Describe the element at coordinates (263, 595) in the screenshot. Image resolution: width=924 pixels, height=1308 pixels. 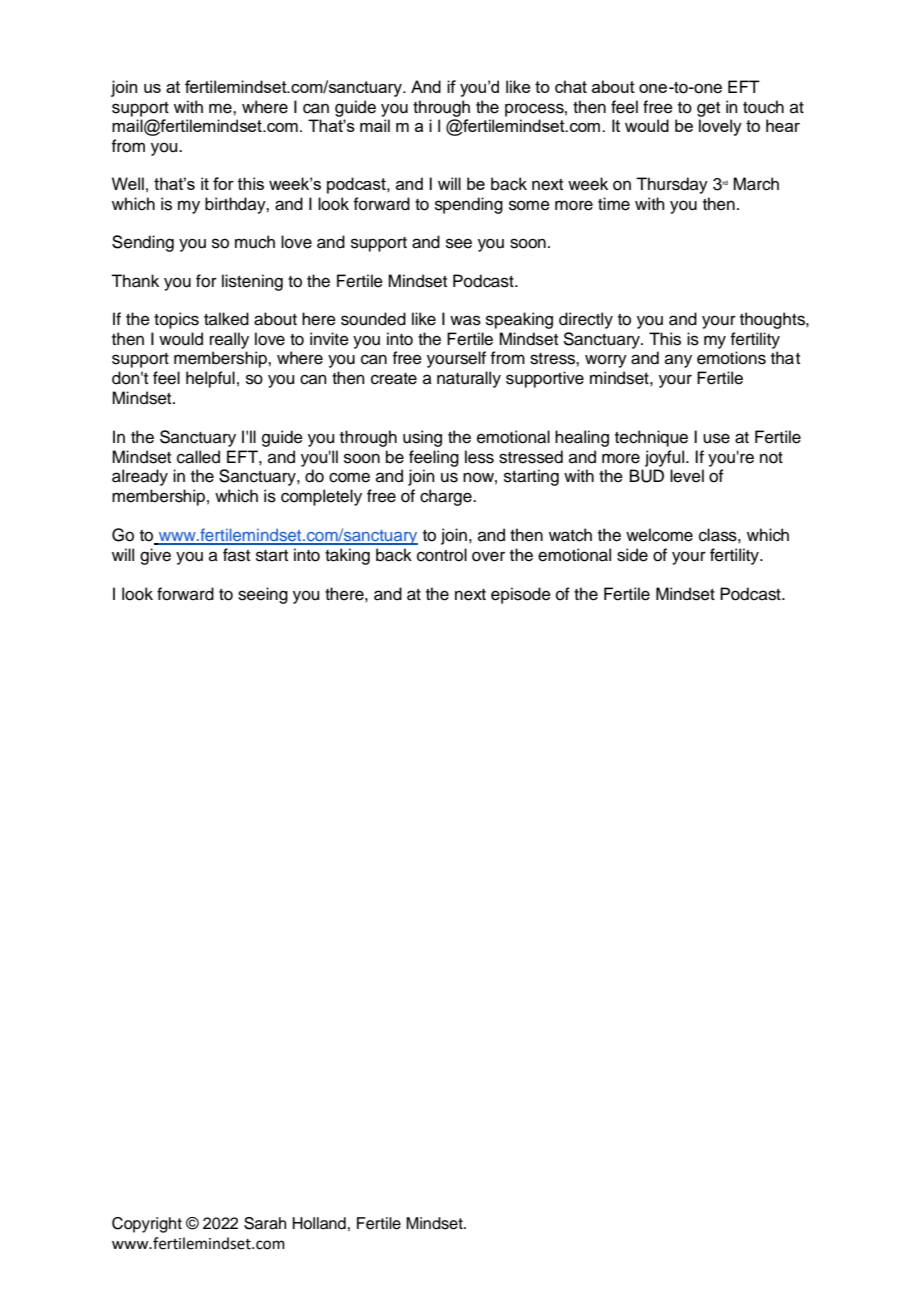
I see `seeing` at that location.
